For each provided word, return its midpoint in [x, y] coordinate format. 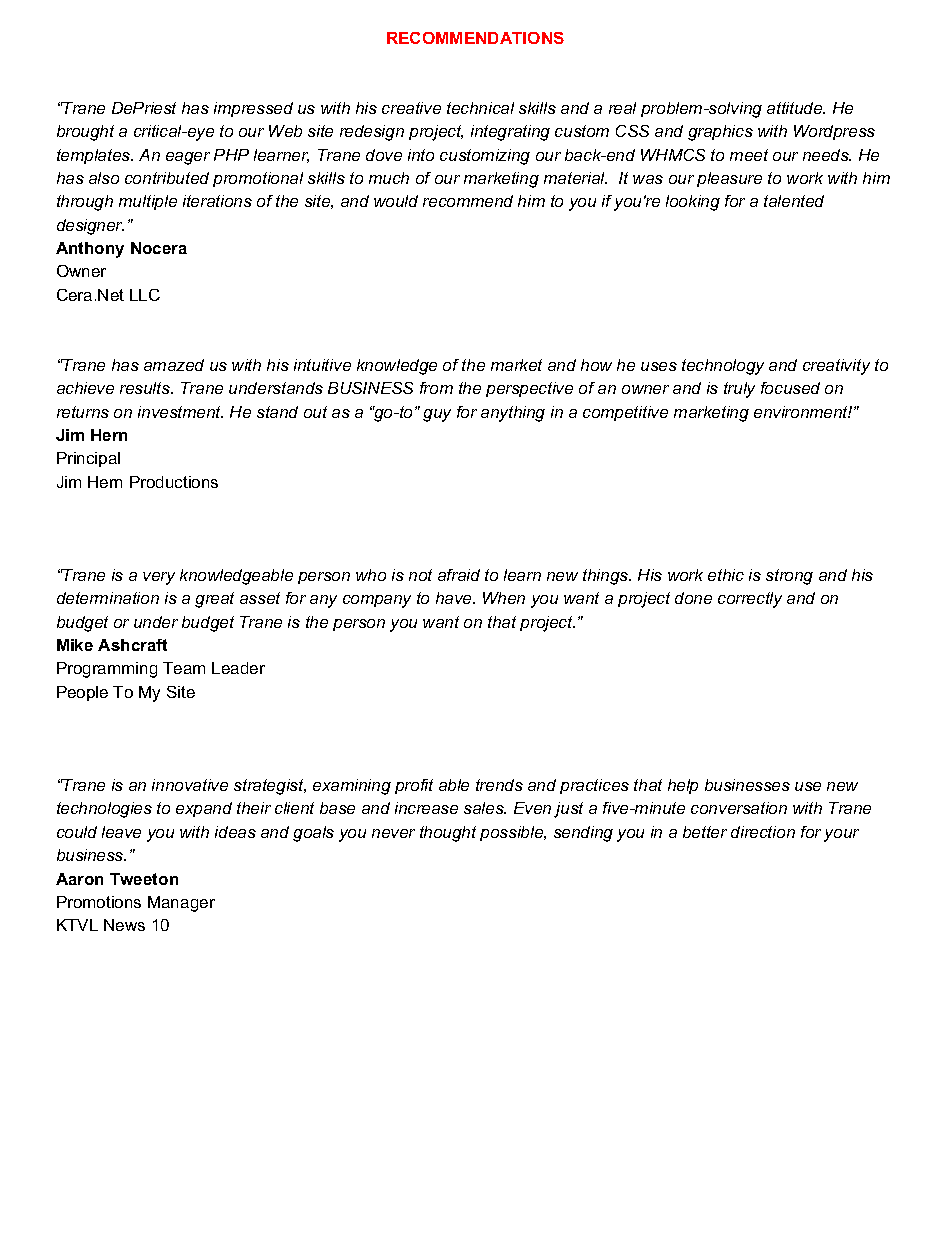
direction [763, 832]
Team [184, 668]
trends [499, 785]
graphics [720, 133]
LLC [145, 295]
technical [480, 108]
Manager [181, 904]
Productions [174, 482]
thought [448, 834]
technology [723, 367]
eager [188, 158]
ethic [726, 575]
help [683, 786]
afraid [459, 575]
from [436, 388]
